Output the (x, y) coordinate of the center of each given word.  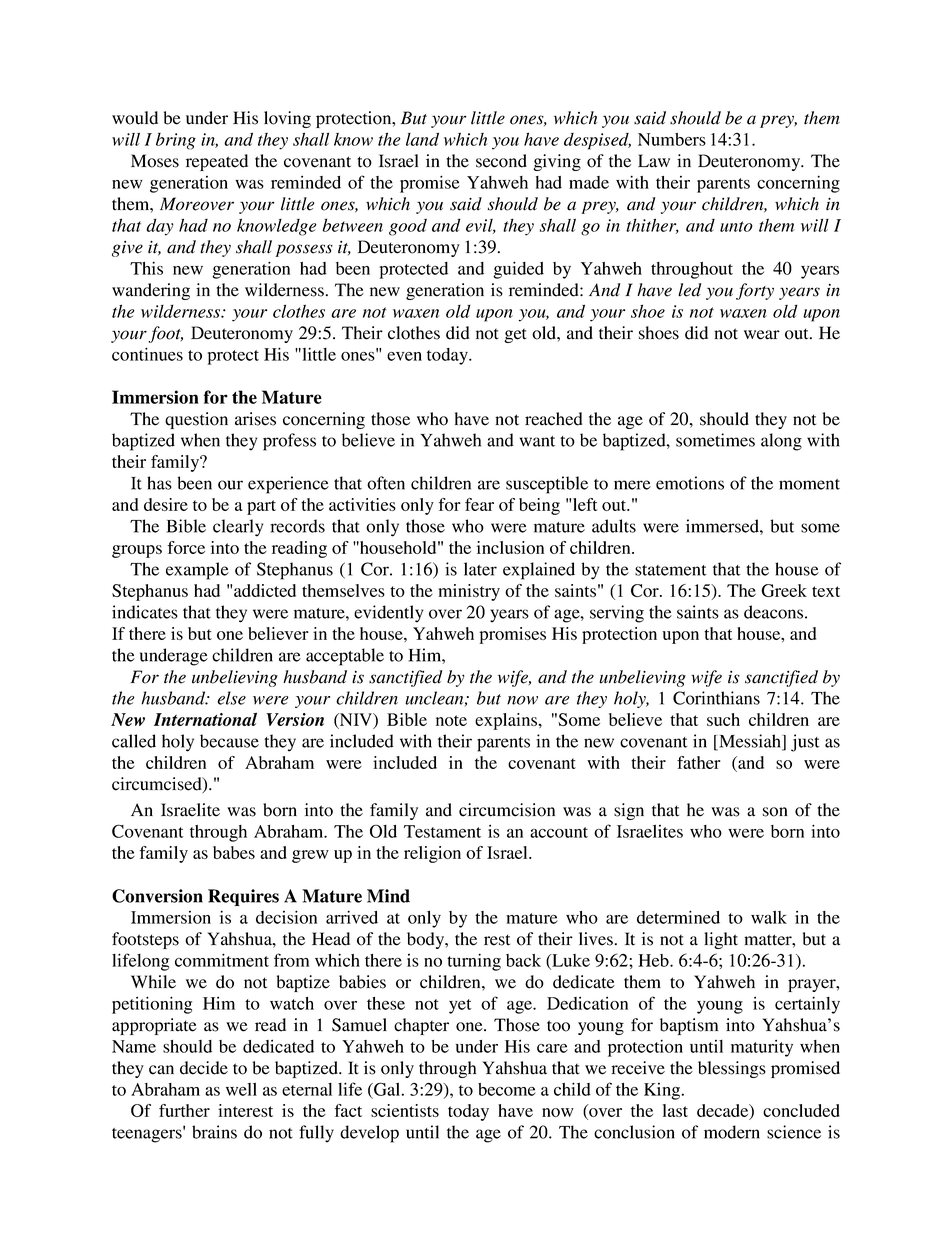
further (184, 1110)
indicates (145, 612)
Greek (784, 590)
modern (732, 1132)
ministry (469, 592)
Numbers (672, 139)
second (501, 161)
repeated (217, 162)
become (507, 1089)
